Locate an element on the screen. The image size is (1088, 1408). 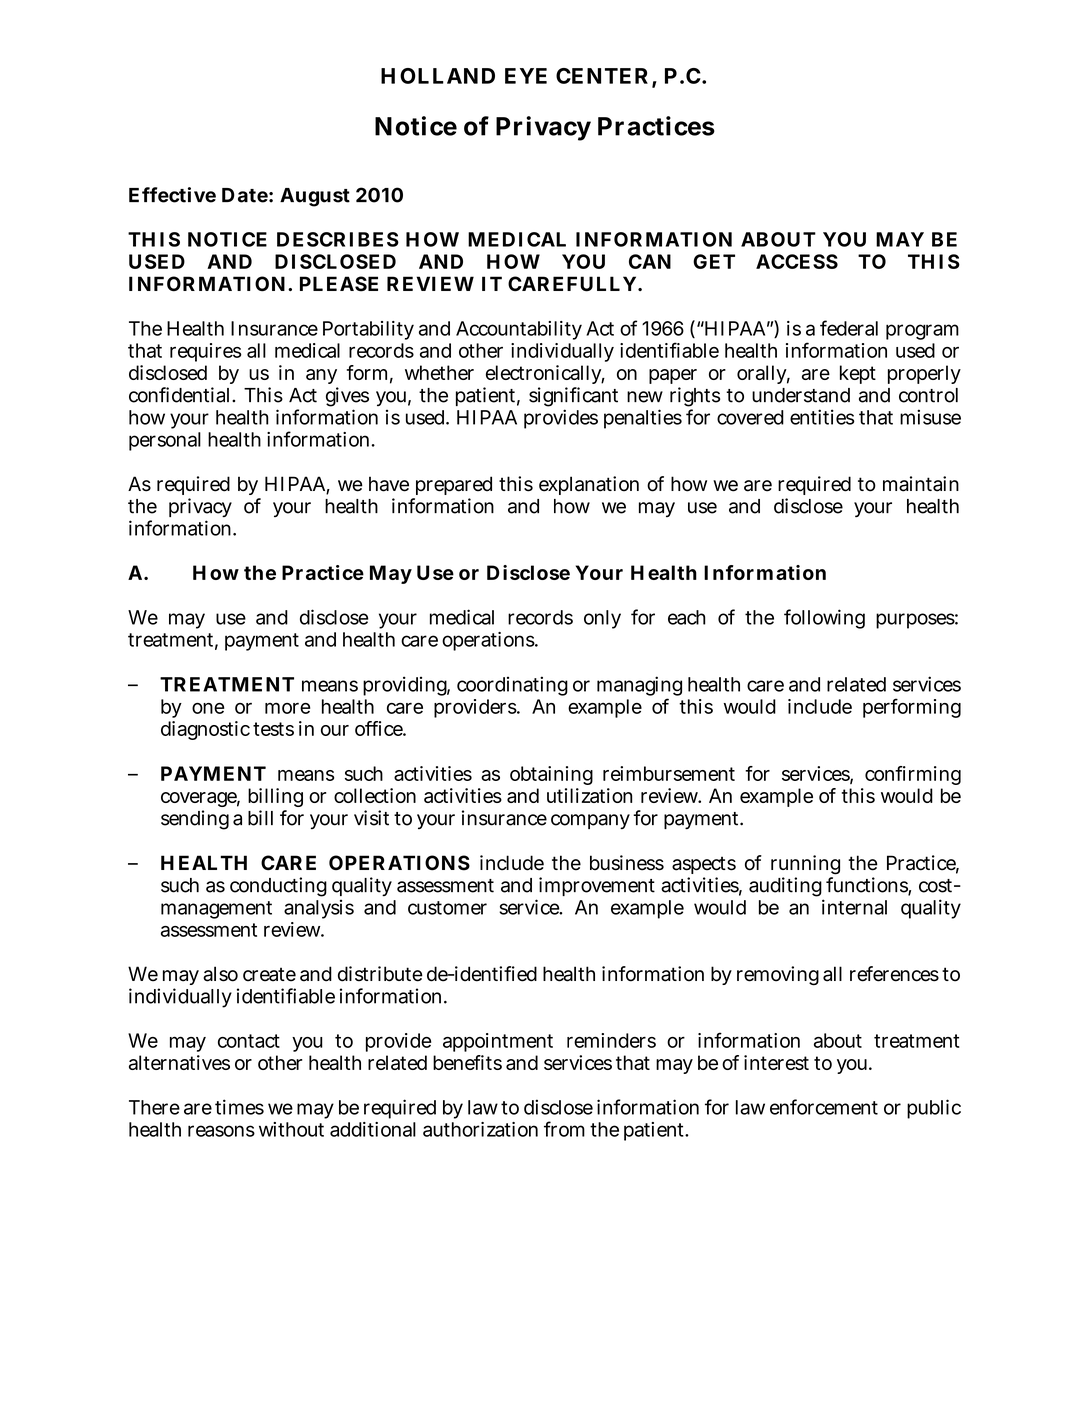
only is located at coordinates (602, 619).
